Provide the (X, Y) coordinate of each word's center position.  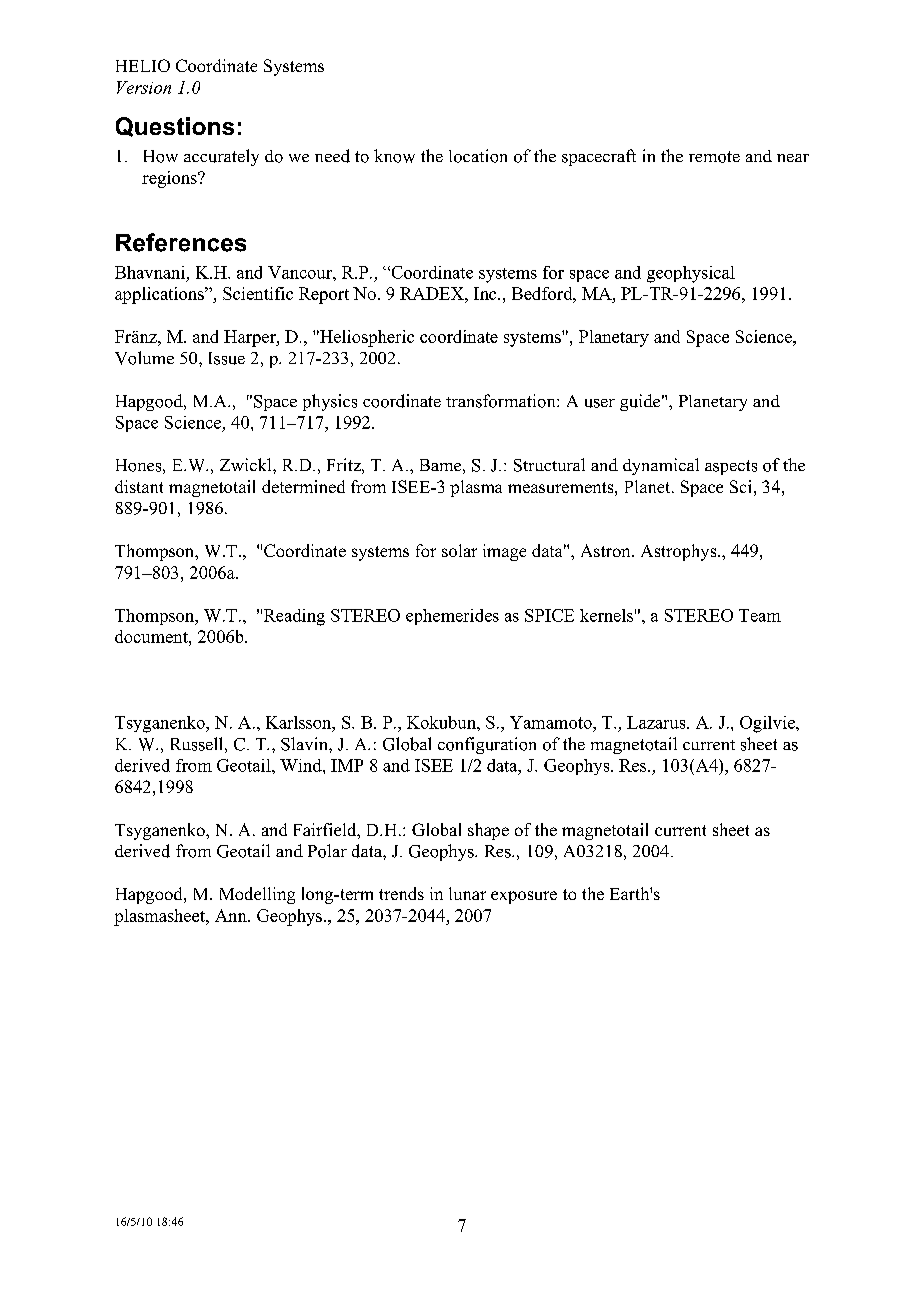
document (152, 636)
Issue (227, 358)
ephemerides (452, 617)
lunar (467, 893)
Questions (175, 127)
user (600, 403)
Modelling (257, 895)
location (478, 156)
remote (714, 157)
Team (760, 615)
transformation (502, 401)
